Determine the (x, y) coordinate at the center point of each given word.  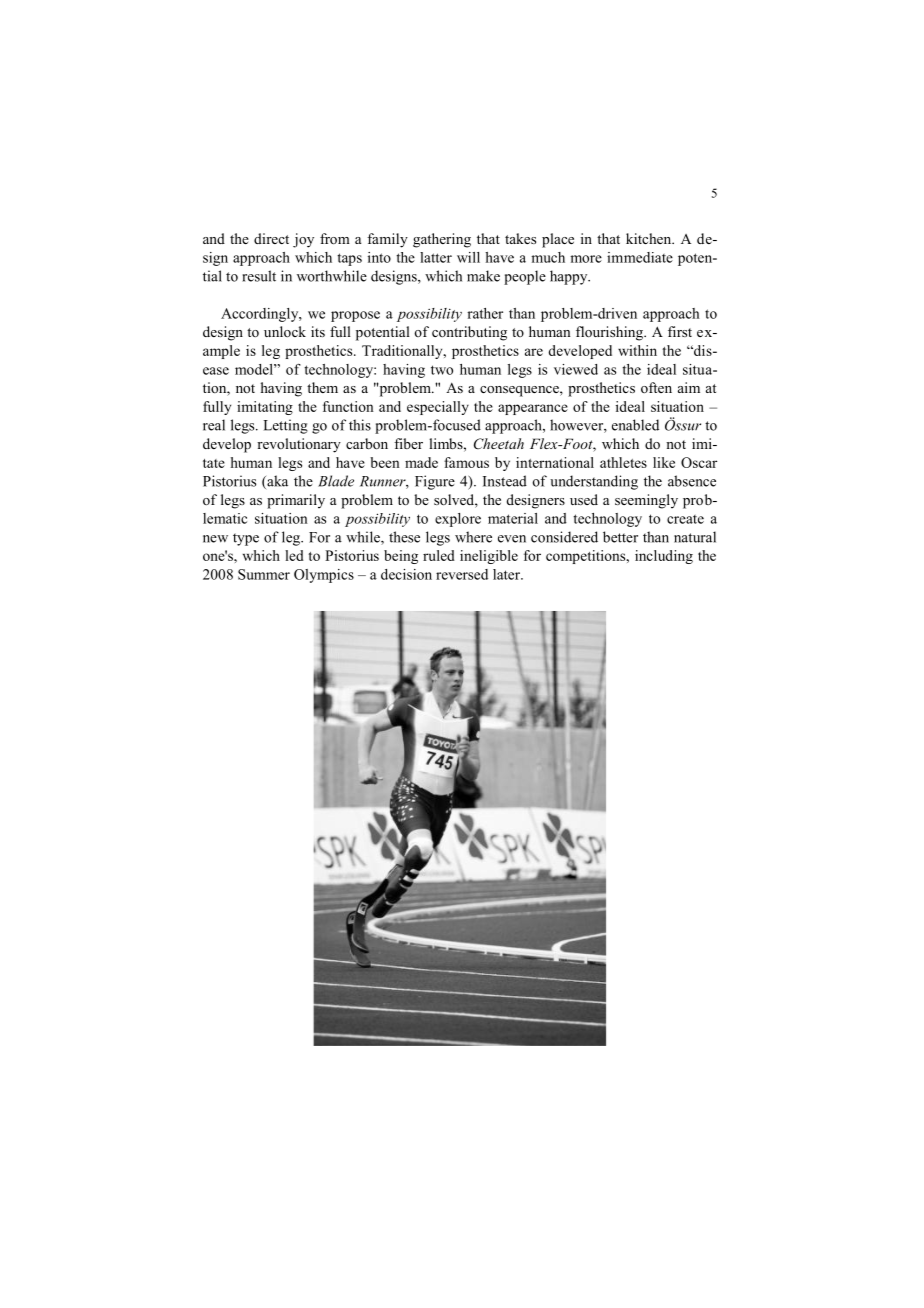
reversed (462, 574)
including (664, 557)
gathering (442, 240)
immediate (640, 257)
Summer (264, 574)
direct (271, 238)
